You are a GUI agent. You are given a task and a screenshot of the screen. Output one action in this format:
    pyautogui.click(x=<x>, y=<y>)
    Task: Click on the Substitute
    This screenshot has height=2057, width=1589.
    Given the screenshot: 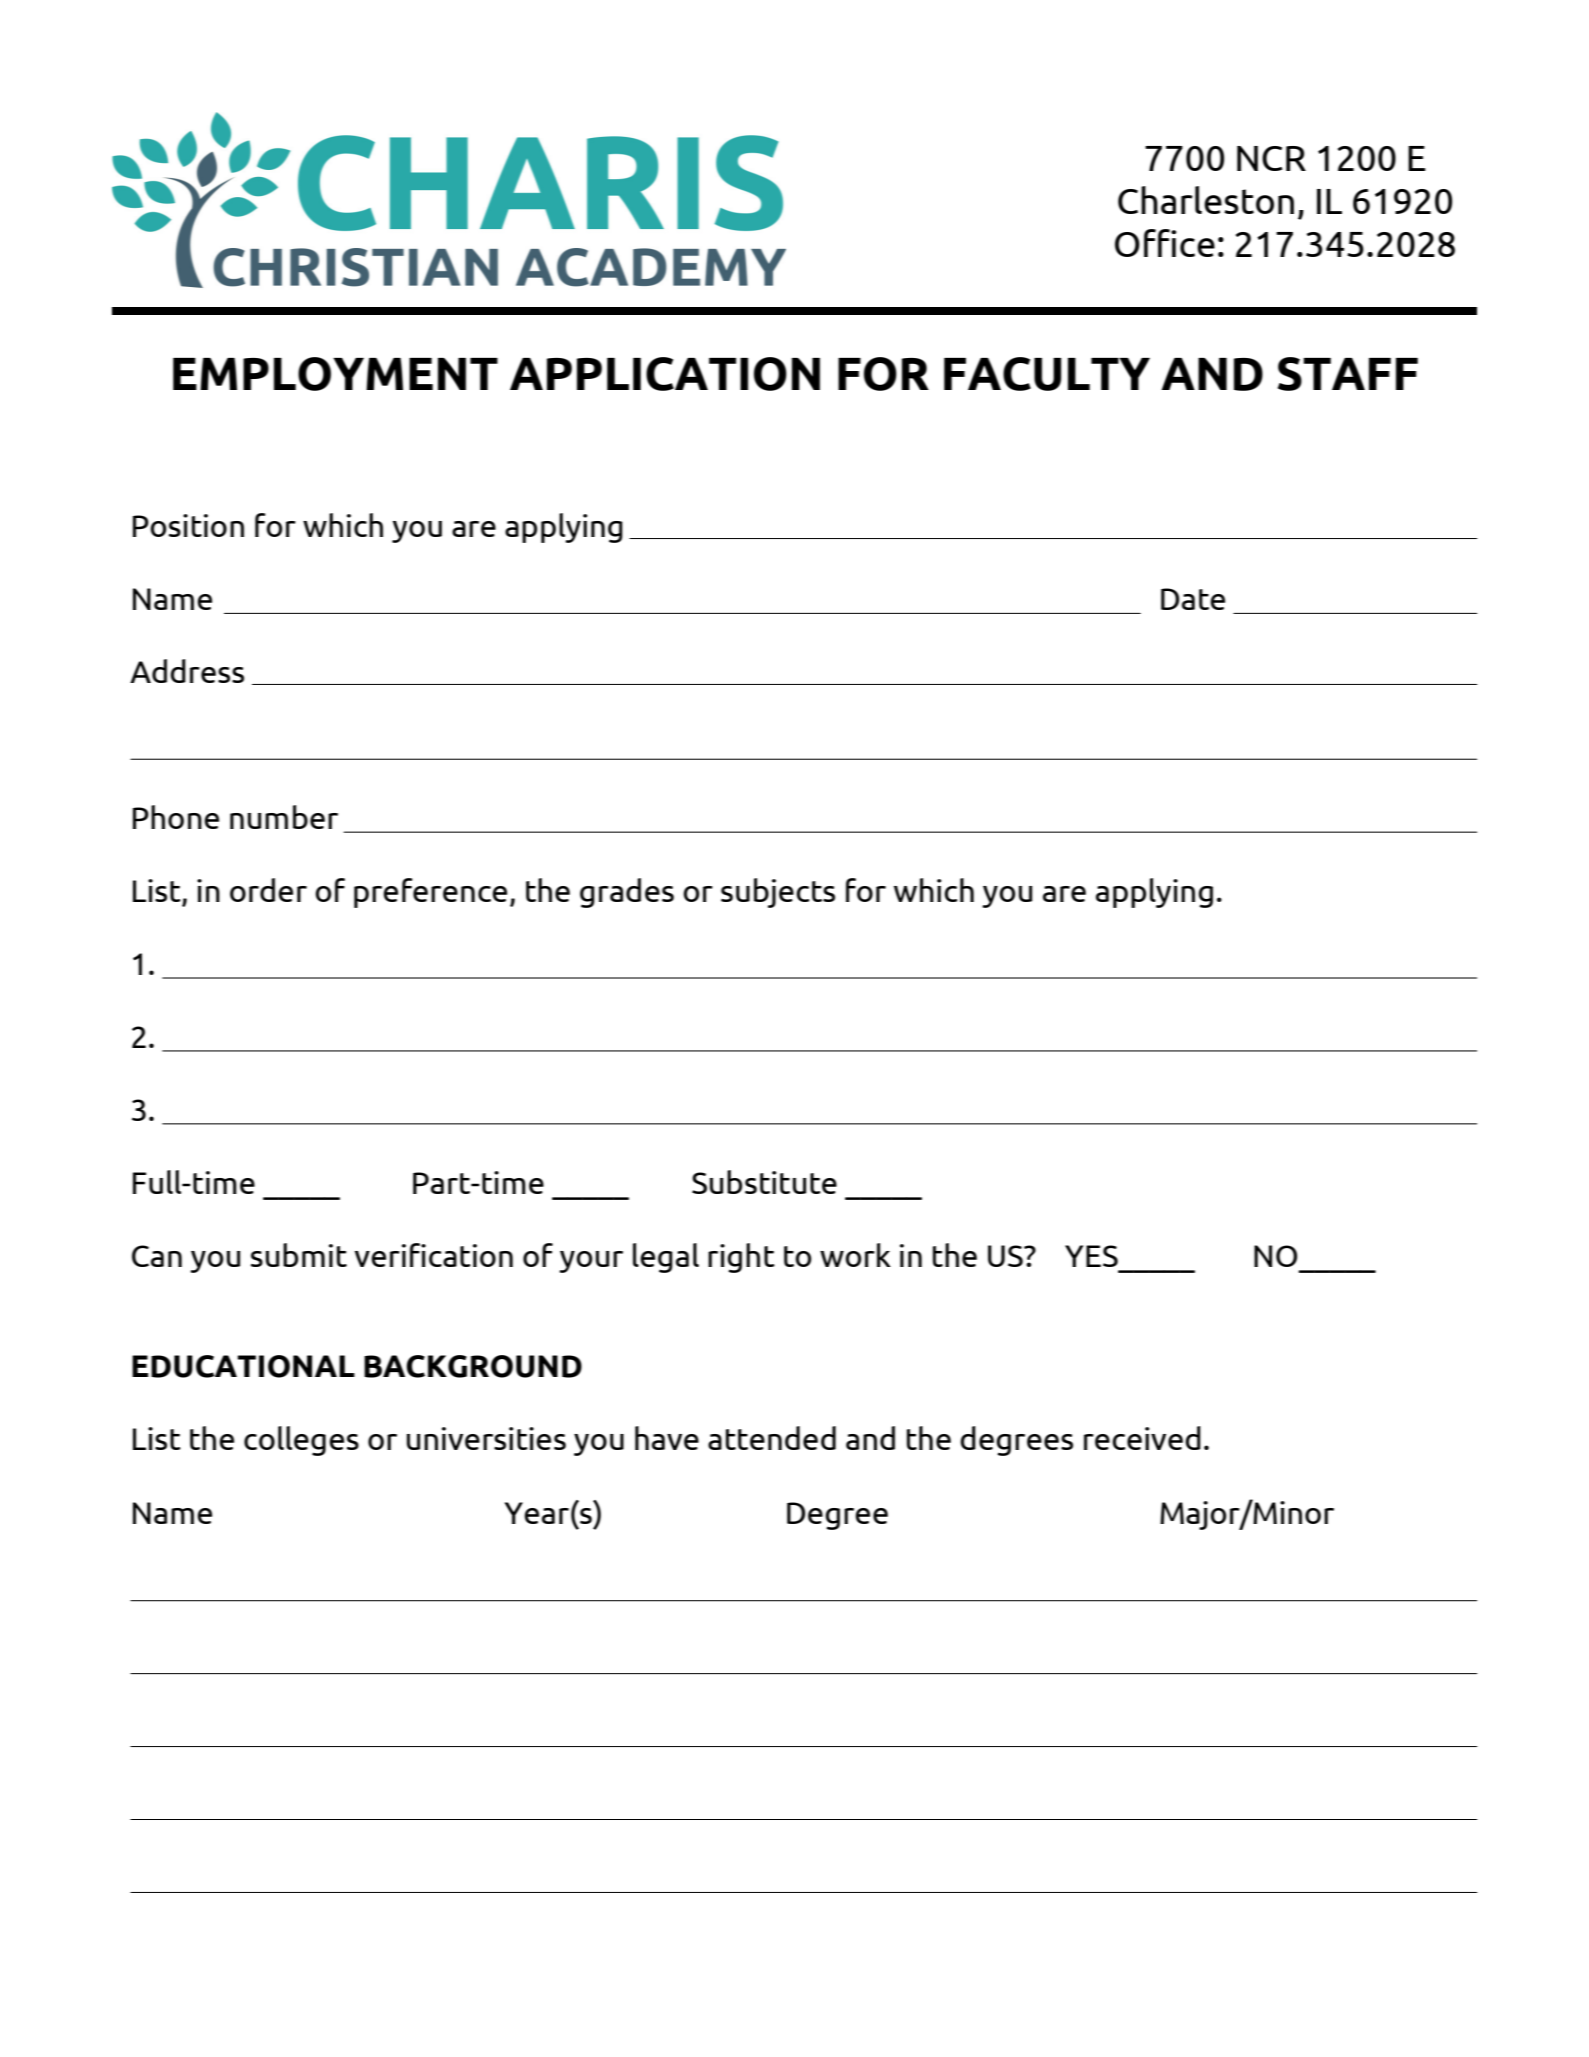 What is the action you would take?
    pyautogui.click(x=764, y=1182)
